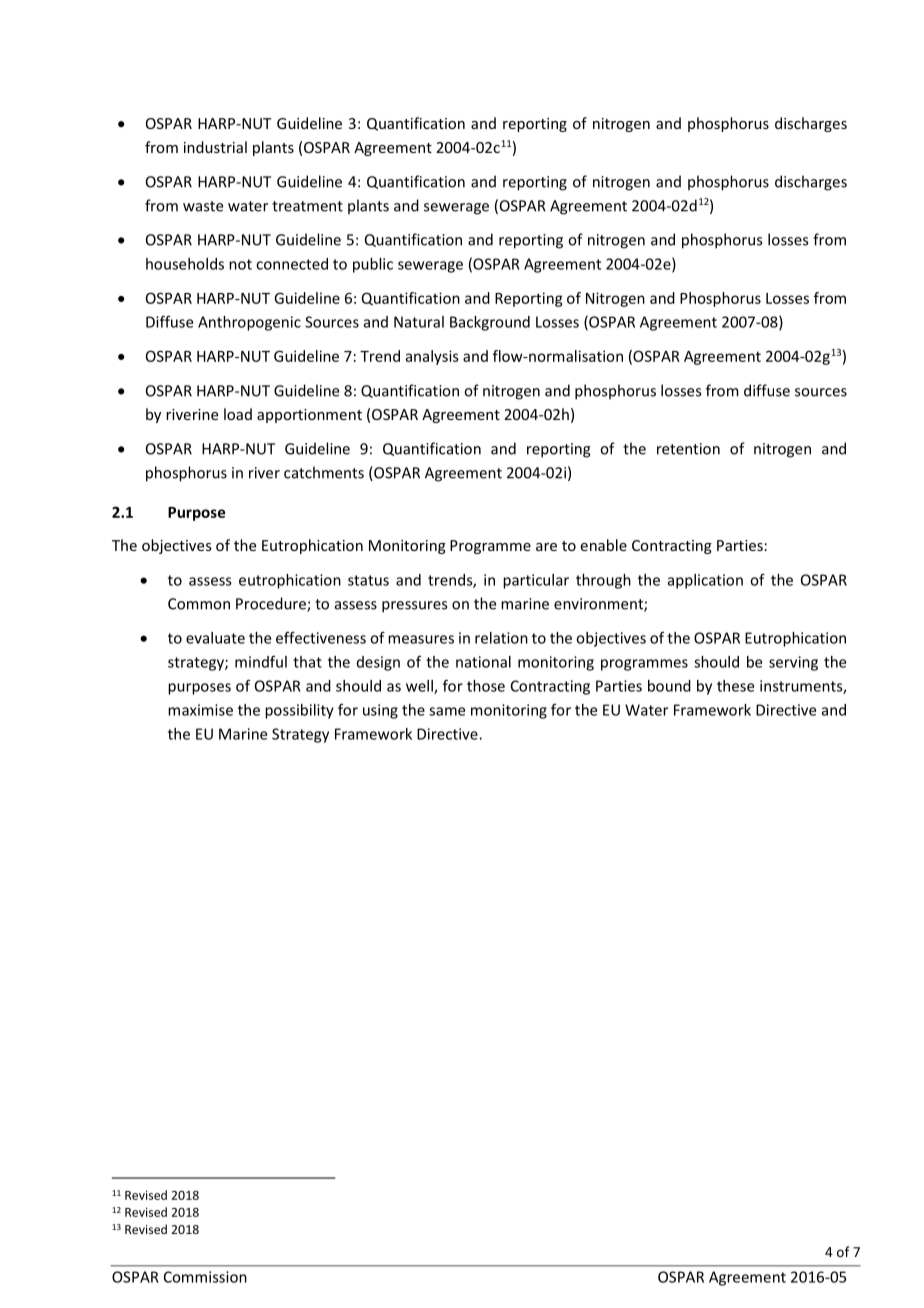  What do you see at coordinates (200, 710) in the screenshot?
I see `maximise` at bounding box center [200, 710].
